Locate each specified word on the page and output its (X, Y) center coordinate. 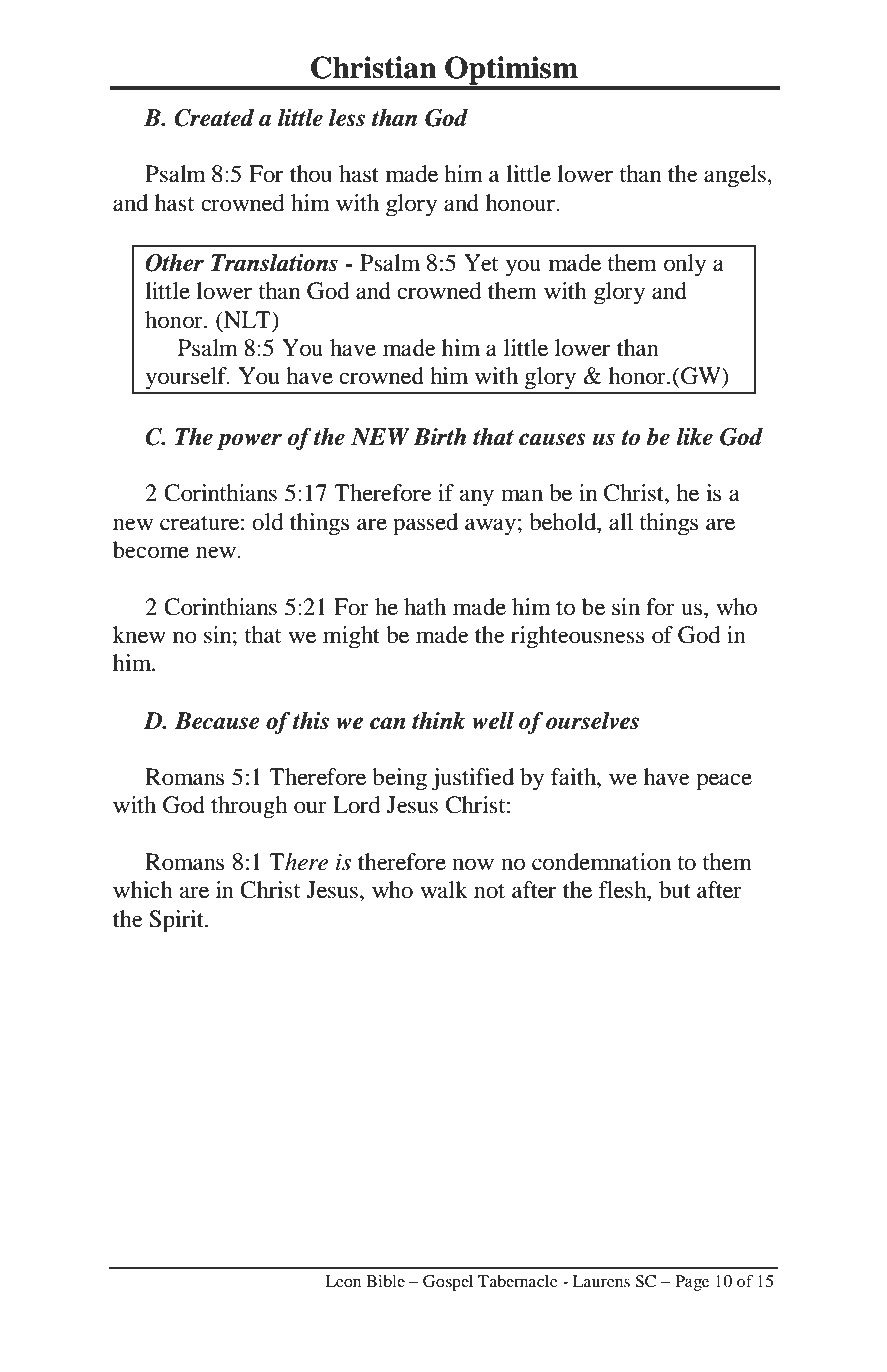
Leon (343, 1281)
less (347, 118)
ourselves (592, 721)
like (695, 437)
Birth (439, 436)
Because (217, 721)
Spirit (177, 921)
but (675, 890)
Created (214, 118)
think (439, 720)
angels (736, 176)
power (249, 441)
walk (444, 890)
